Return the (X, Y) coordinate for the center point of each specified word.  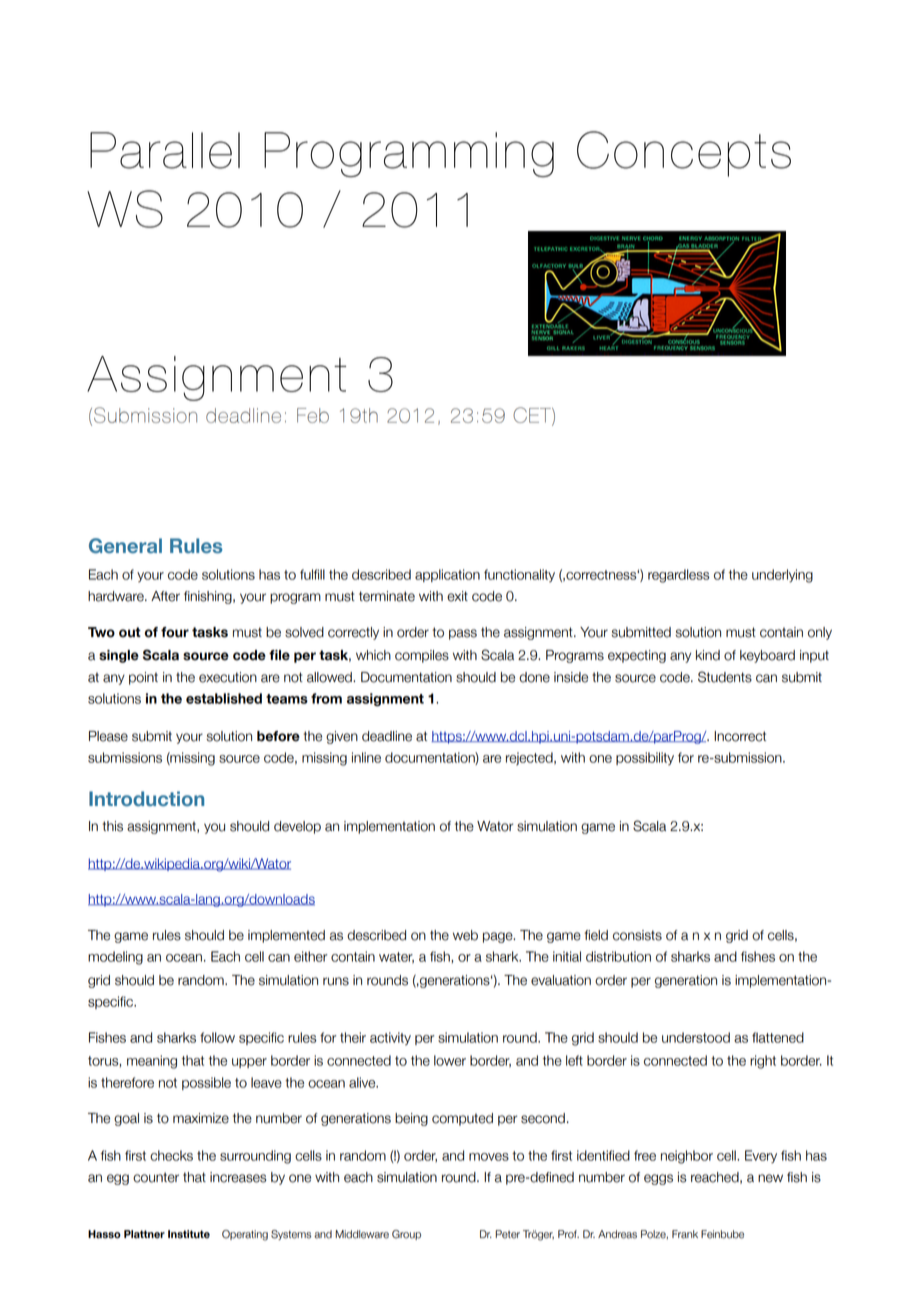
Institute (189, 1234)
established (224, 698)
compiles (422, 656)
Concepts (684, 154)
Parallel (165, 150)
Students (725, 677)
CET (533, 416)
